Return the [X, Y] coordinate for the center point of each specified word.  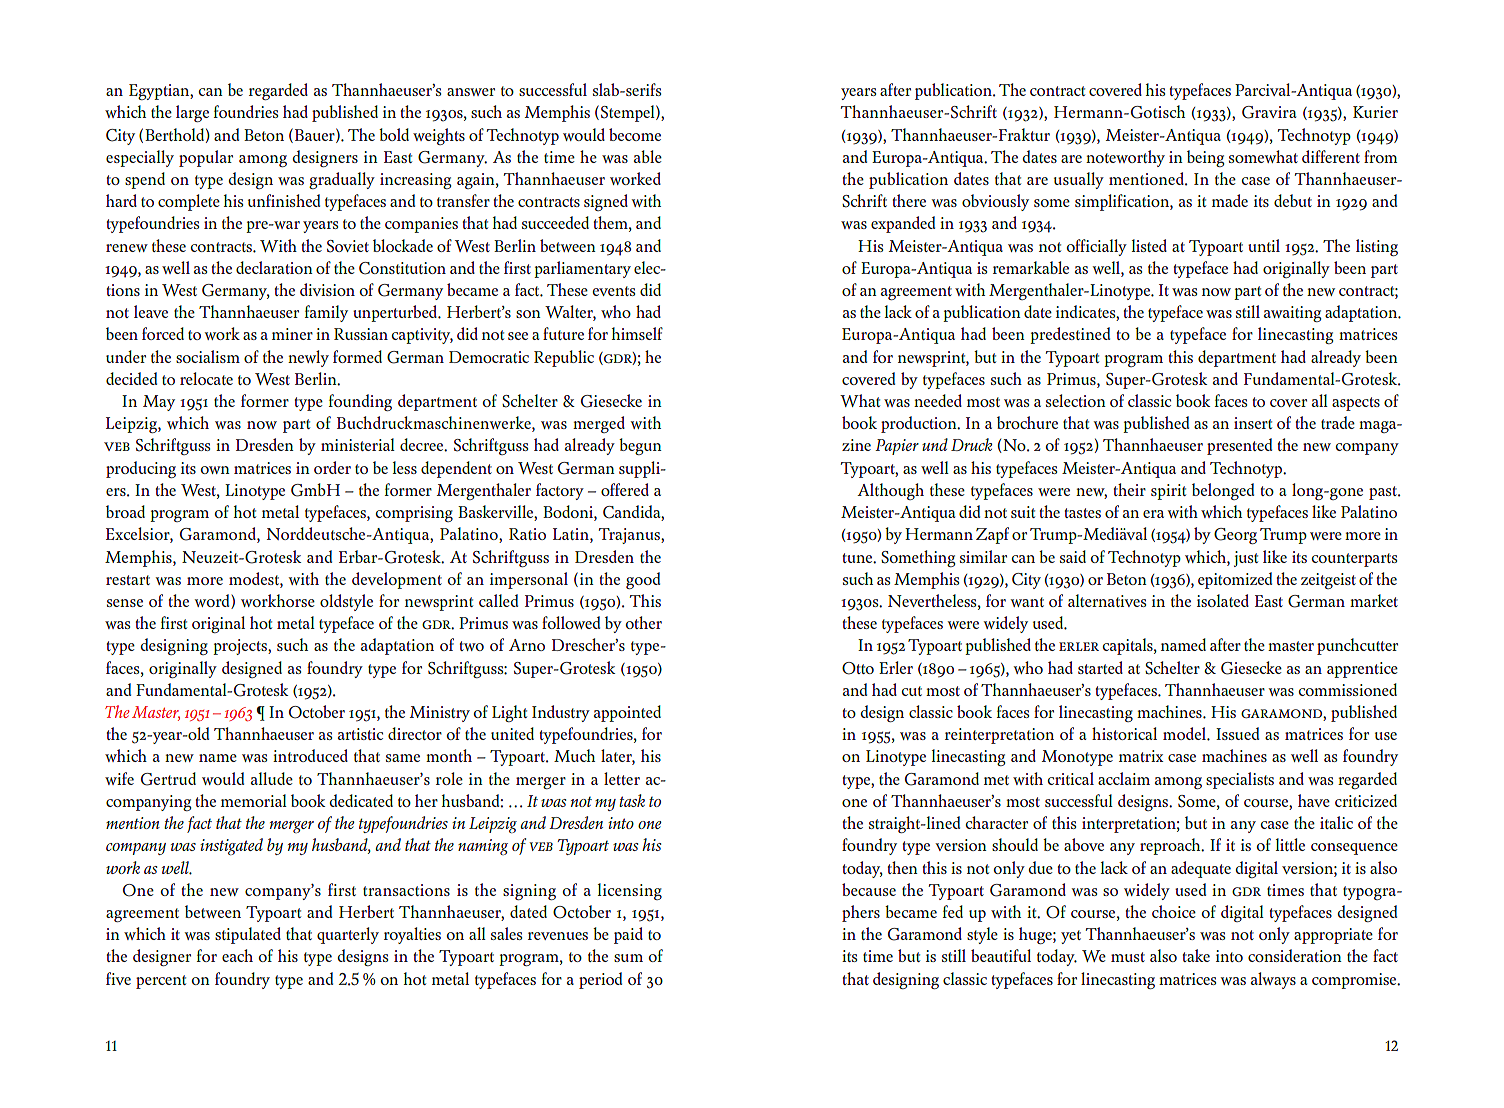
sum [628, 958]
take [1196, 955]
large [192, 113]
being [1205, 158]
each [237, 955]
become [635, 134]
